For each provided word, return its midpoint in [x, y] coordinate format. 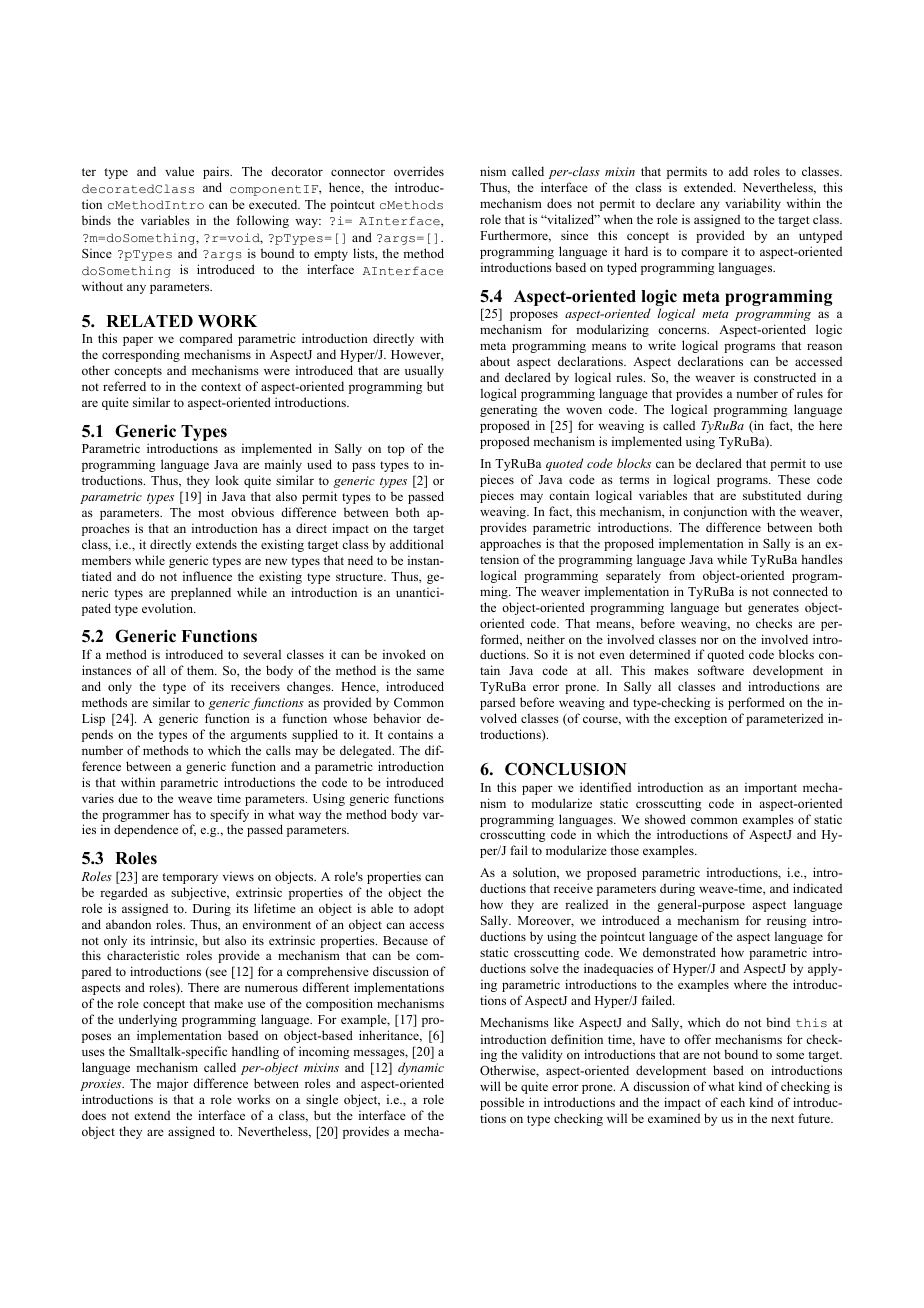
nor [709, 640]
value [179, 171]
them [202, 670]
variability [753, 204]
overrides [419, 171]
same [430, 671]
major [173, 1084]
